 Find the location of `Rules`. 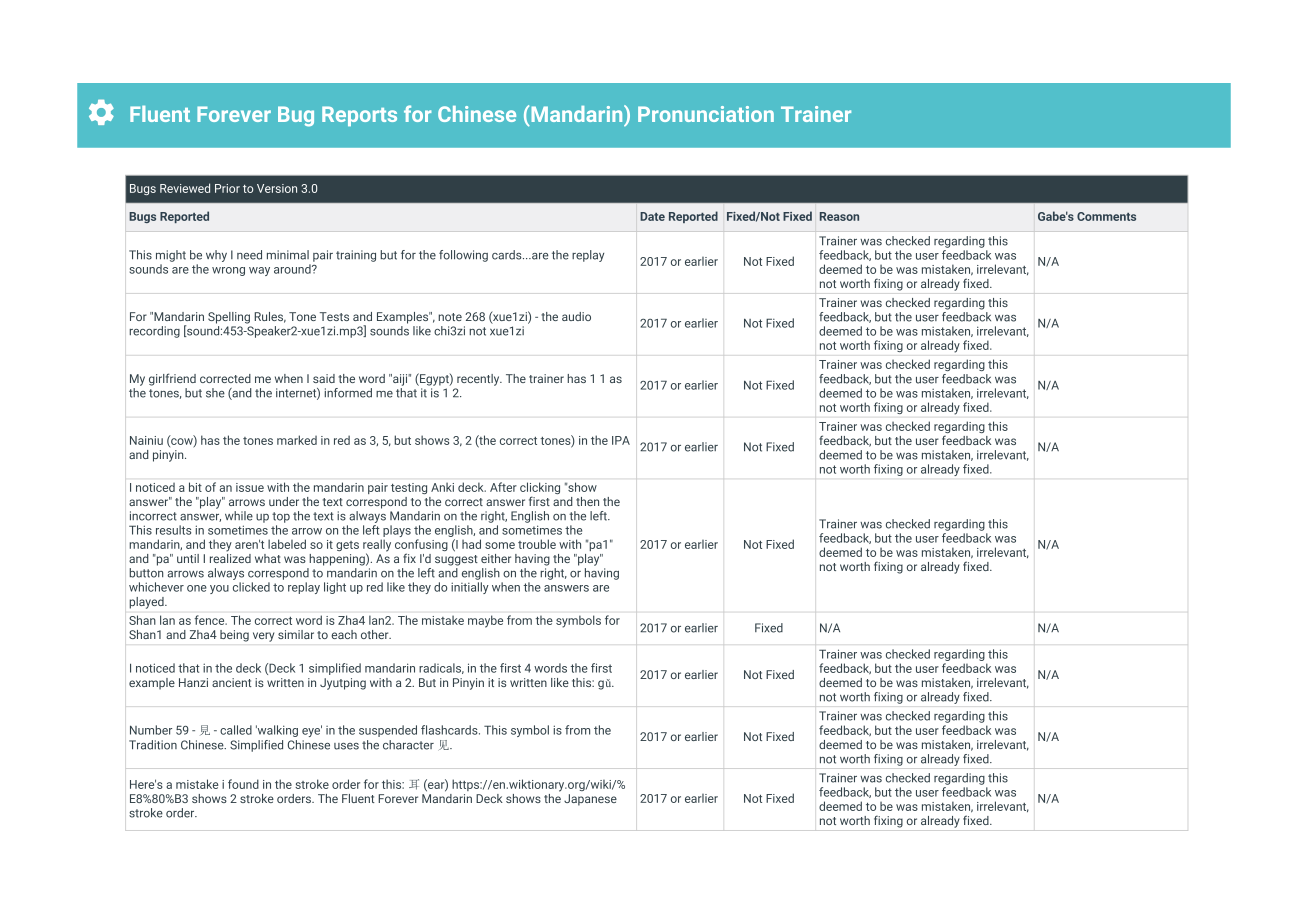

Rules is located at coordinates (270, 317).
